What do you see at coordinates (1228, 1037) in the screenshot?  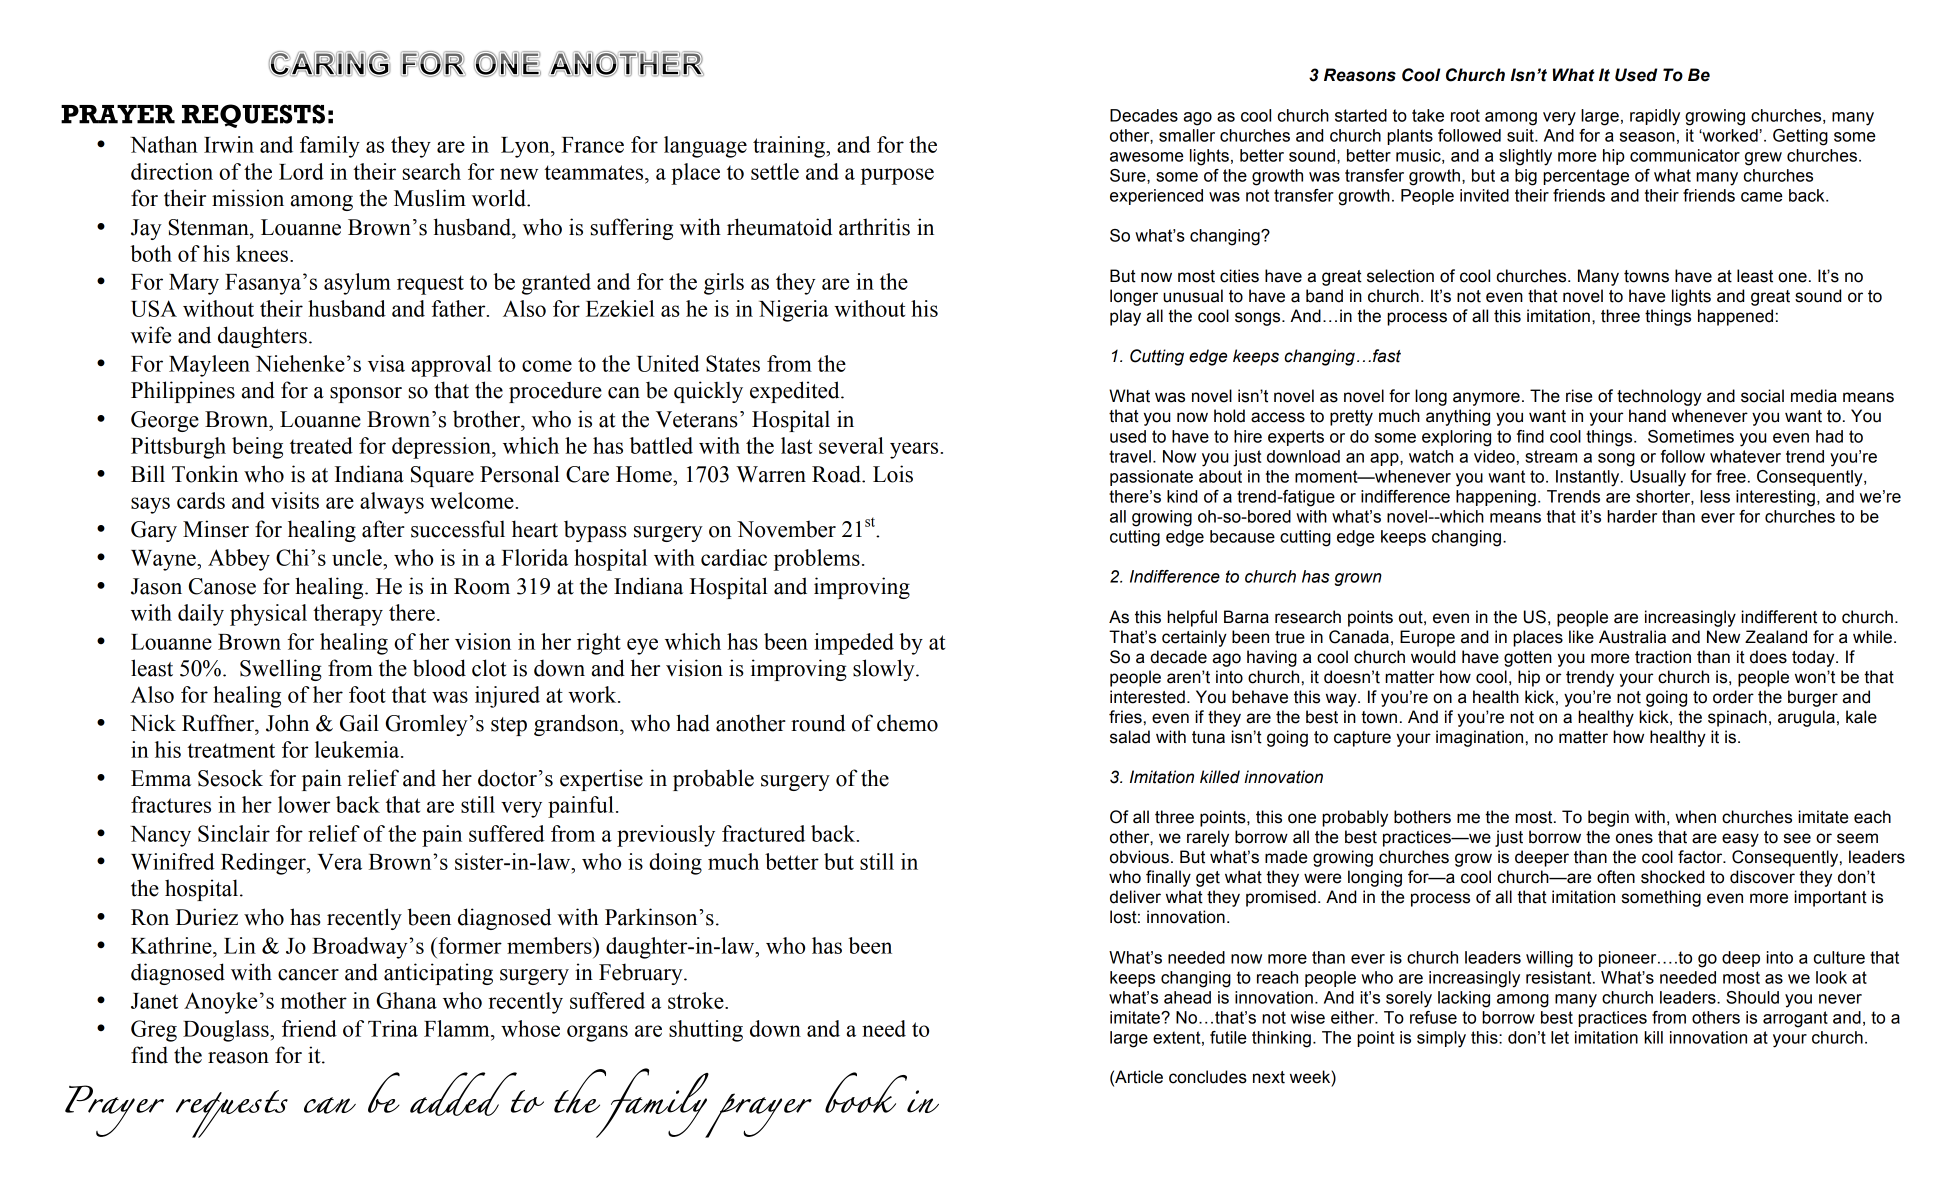 I see `futile` at bounding box center [1228, 1037].
